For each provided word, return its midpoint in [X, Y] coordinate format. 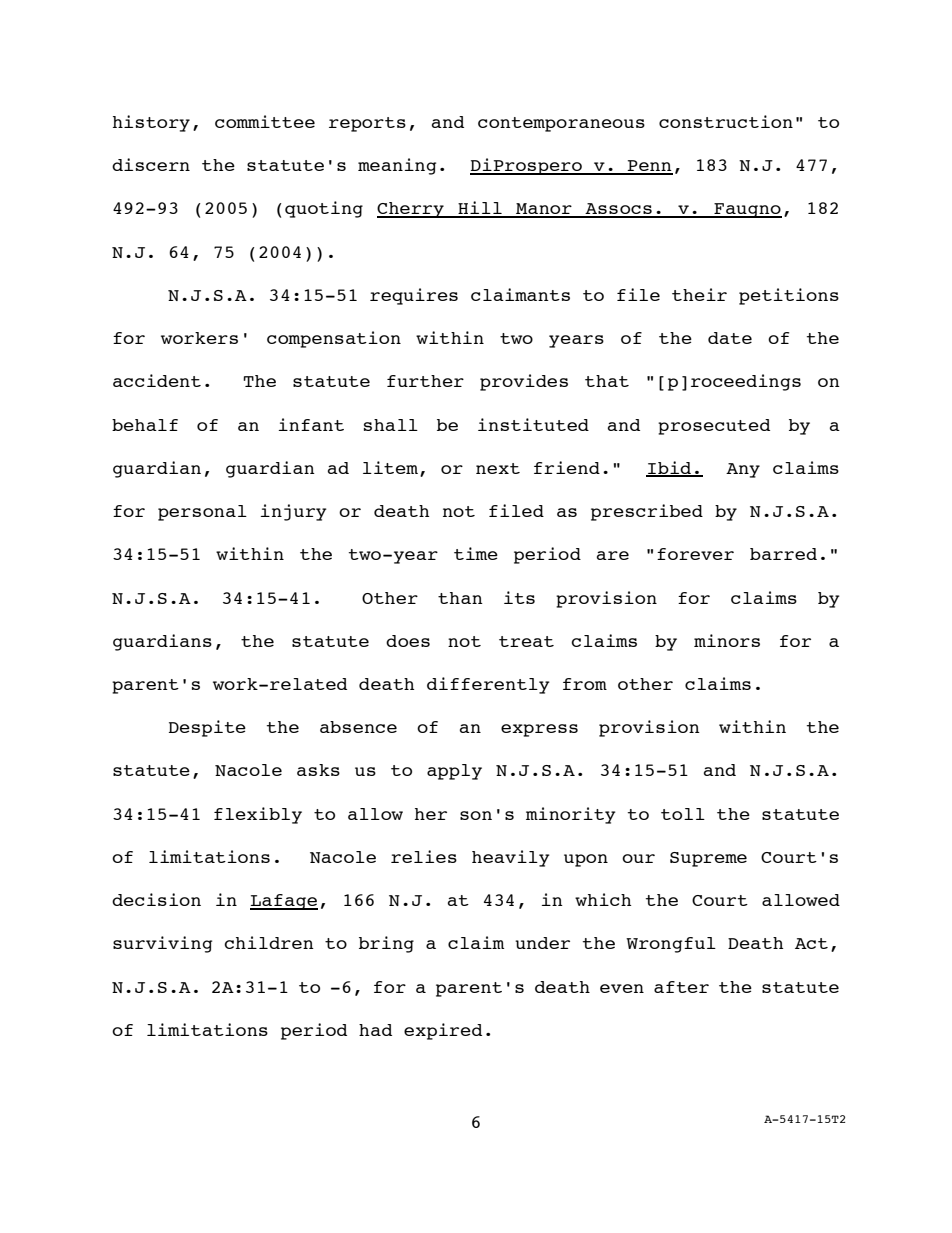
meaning [397, 166]
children [269, 942]
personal [202, 513]
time [476, 553]
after [681, 987]
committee [265, 121]
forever [695, 554]
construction [726, 121]
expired [443, 1031]
